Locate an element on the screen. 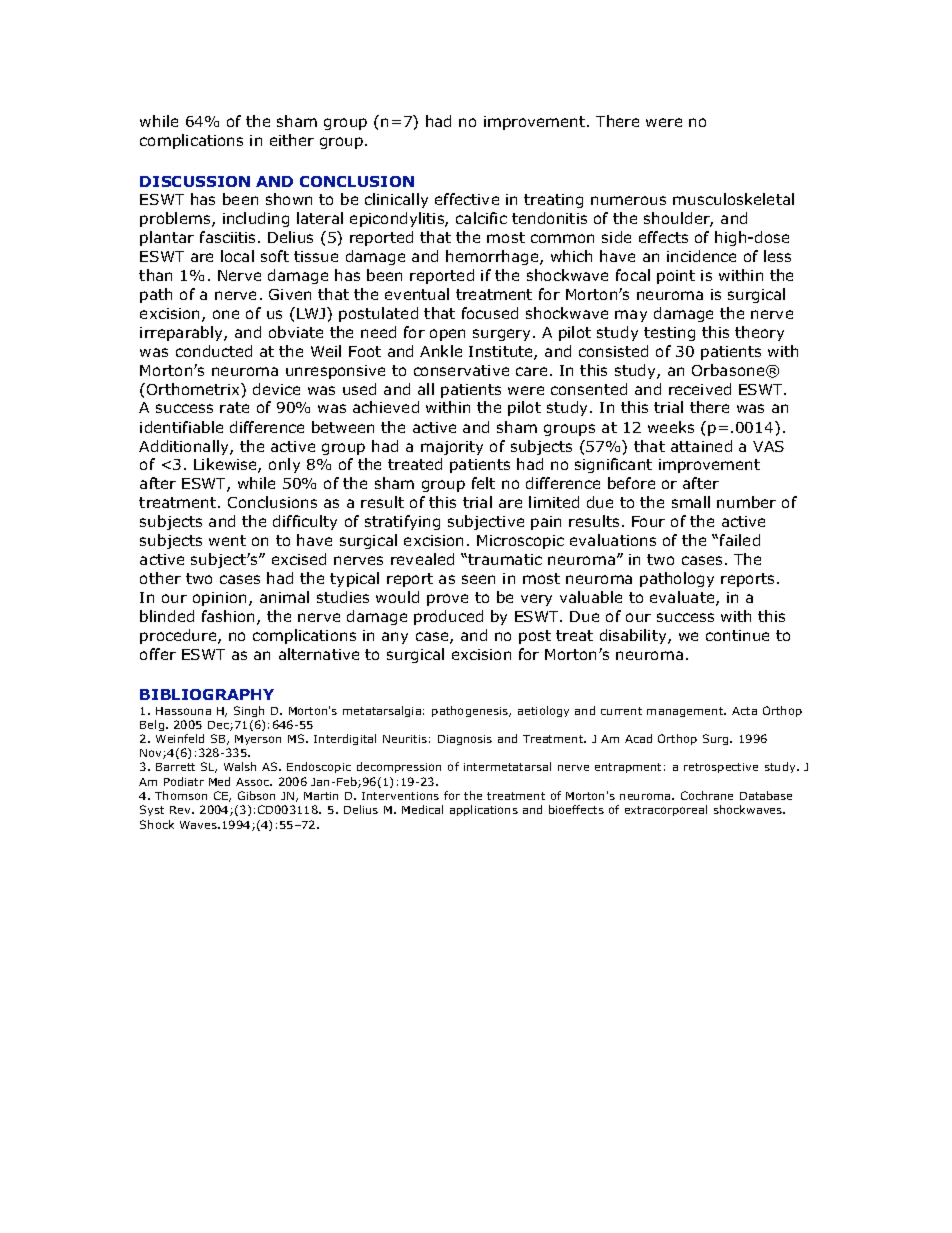  Gibson is located at coordinates (256, 795).
